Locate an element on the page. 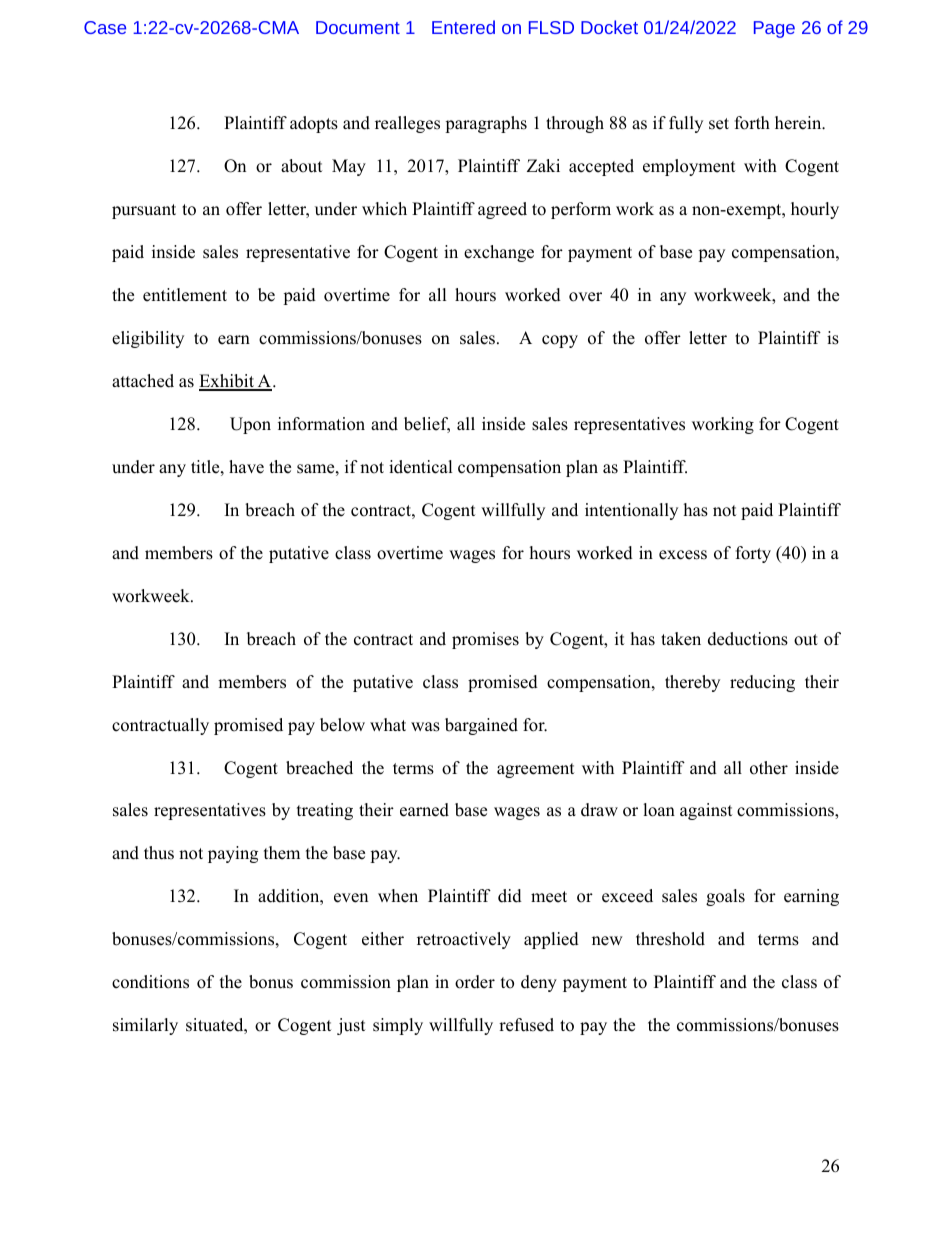  Case is located at coordinates (105, 27).
